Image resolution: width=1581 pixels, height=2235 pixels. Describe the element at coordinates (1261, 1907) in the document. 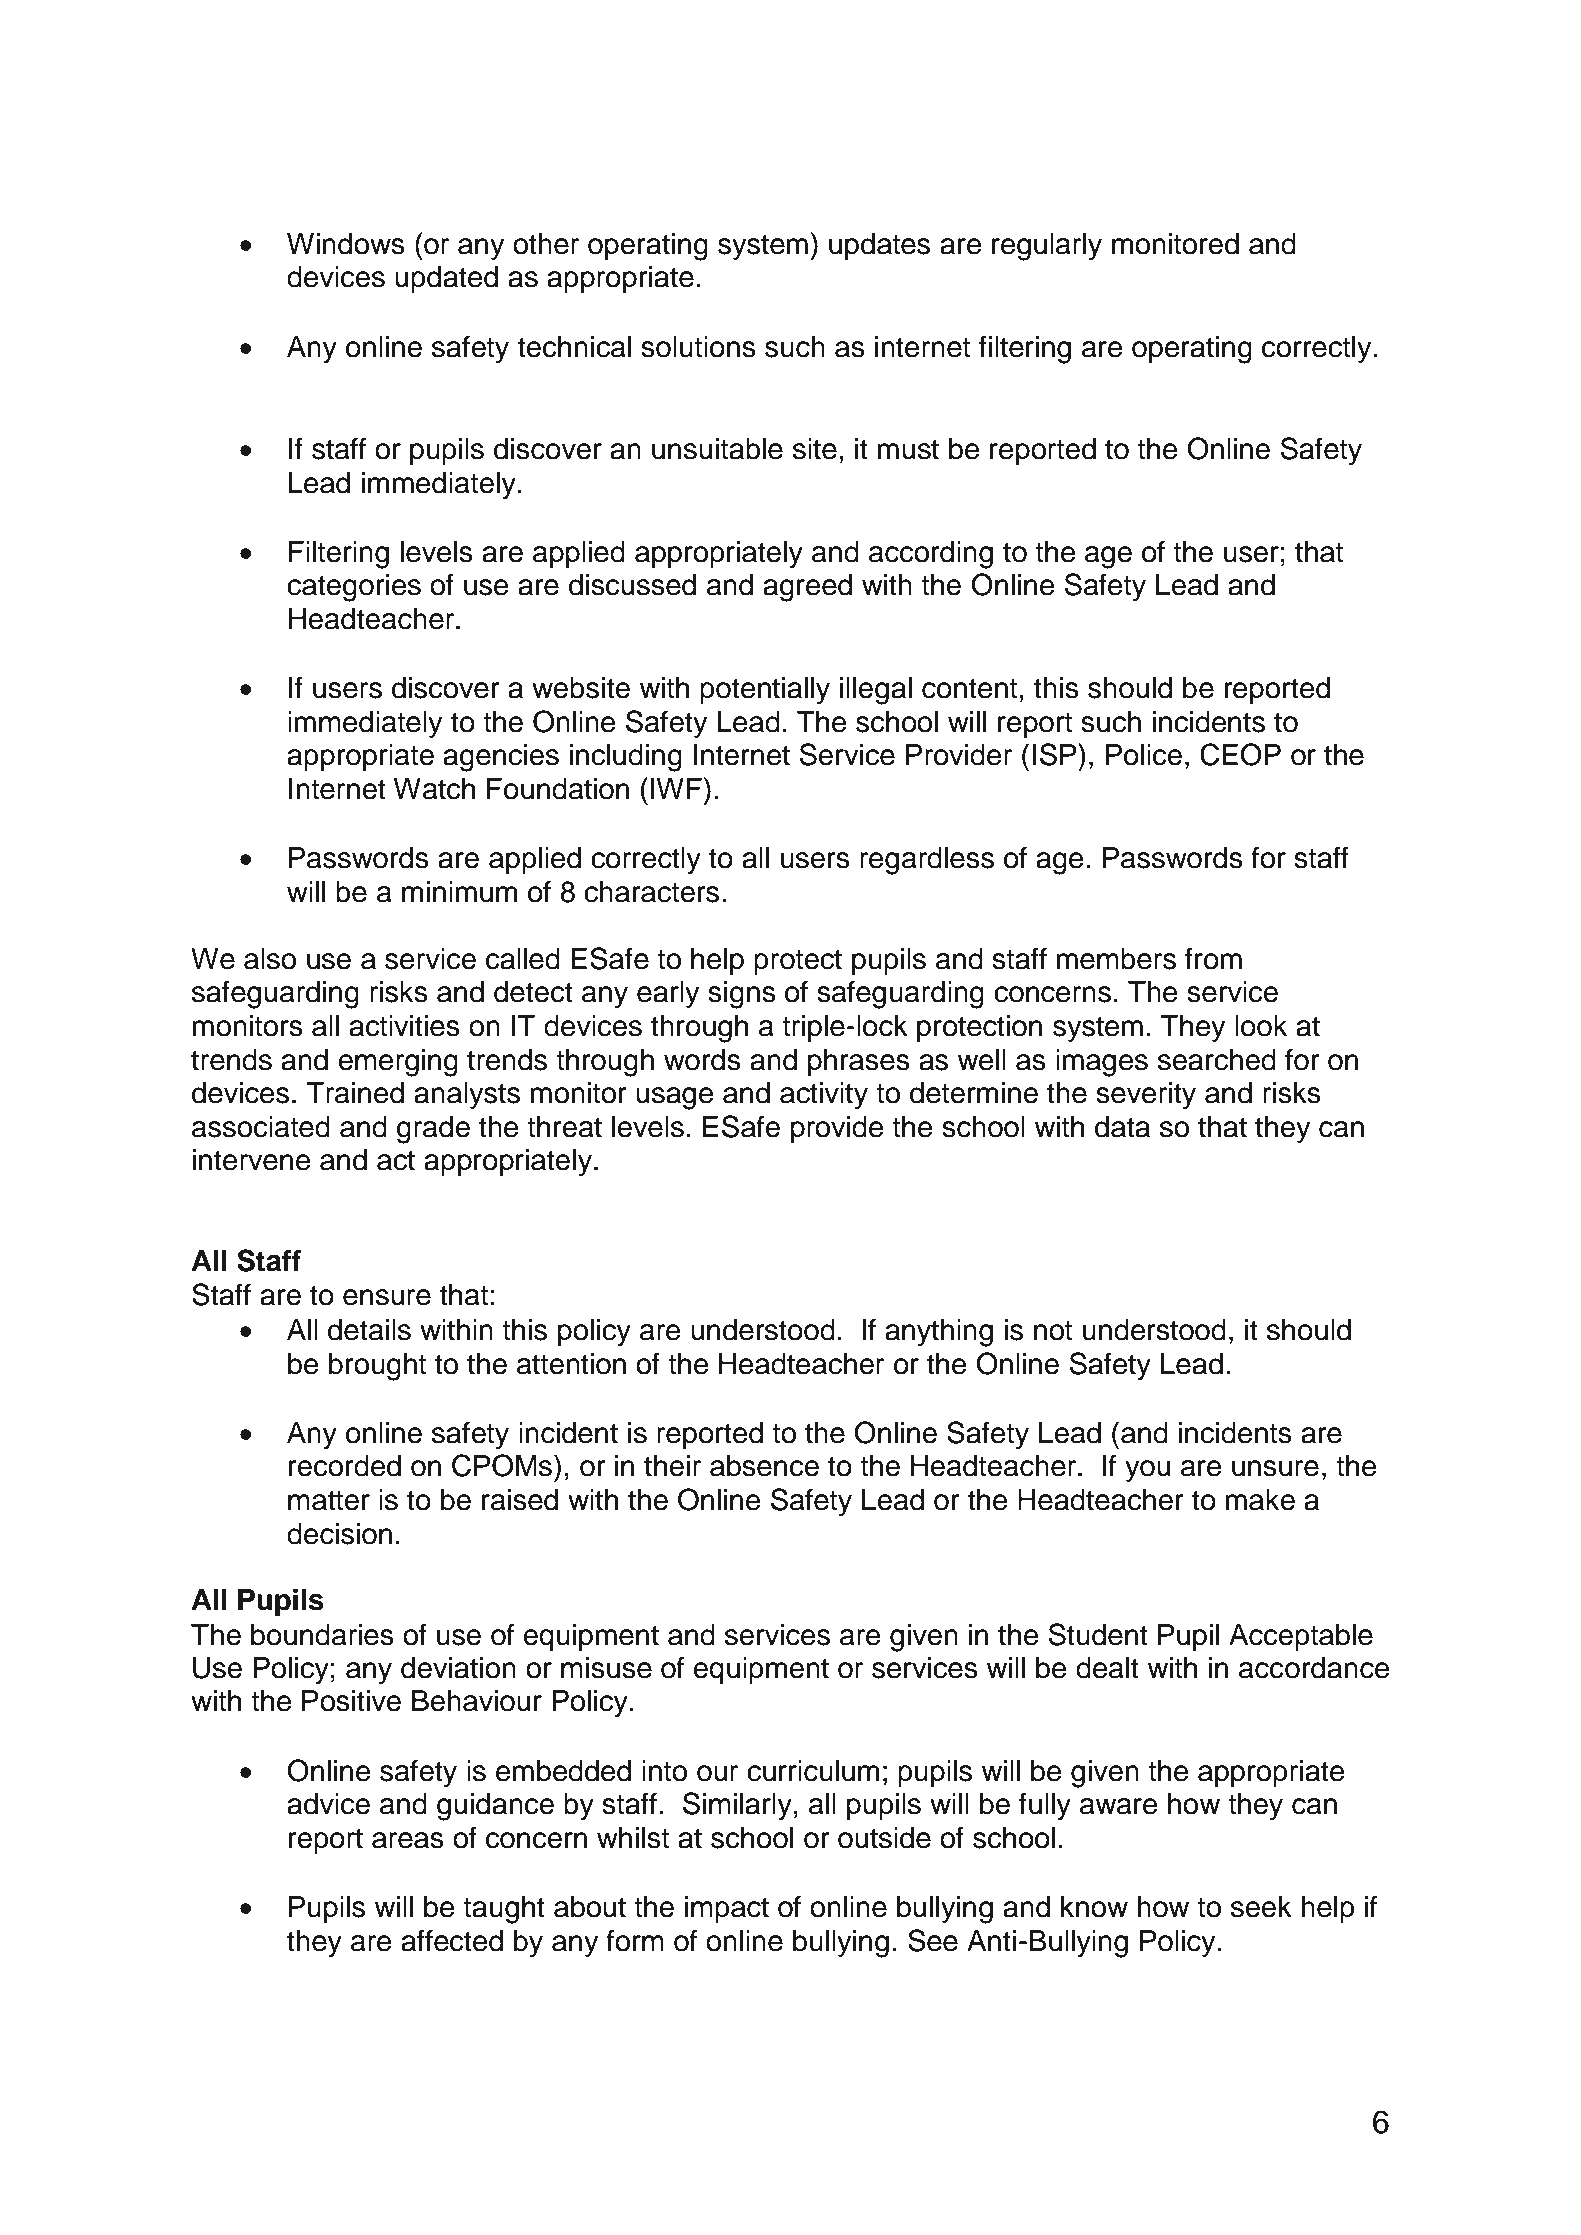

I see `seek` at that location.
